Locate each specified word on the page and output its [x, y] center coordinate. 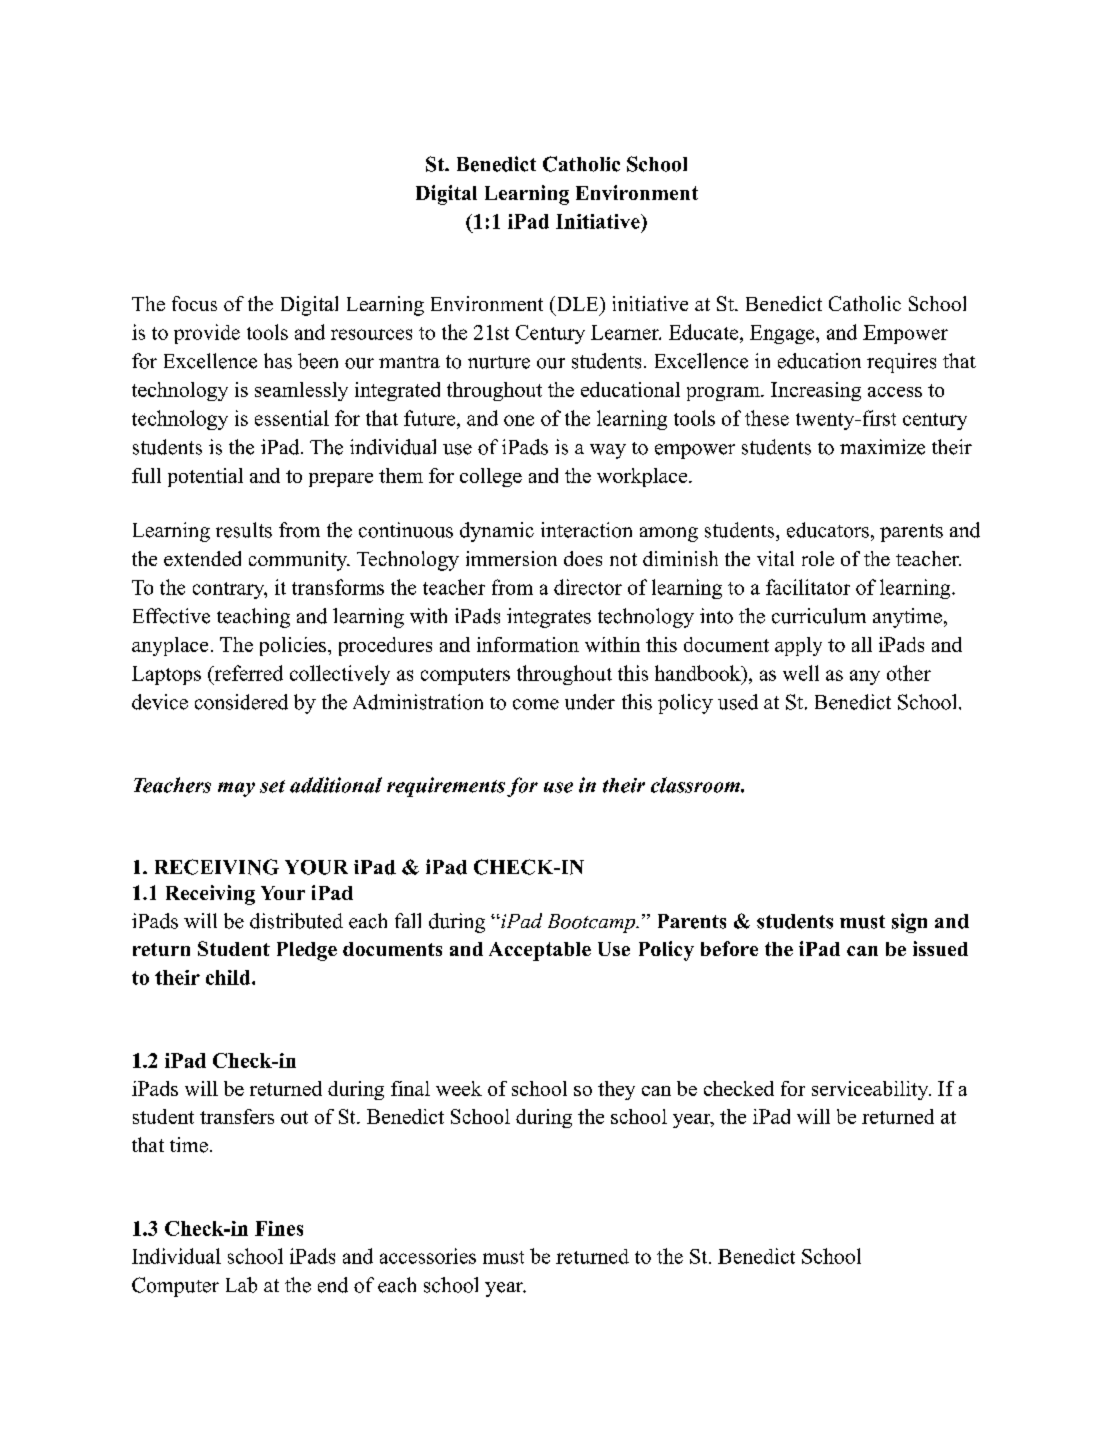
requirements [446, 787]
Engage [783, 334]
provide [207, 334]
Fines [279, 1228]
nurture [499, 362]
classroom [696, 785]
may [236, 789]
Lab [241, 1285]
